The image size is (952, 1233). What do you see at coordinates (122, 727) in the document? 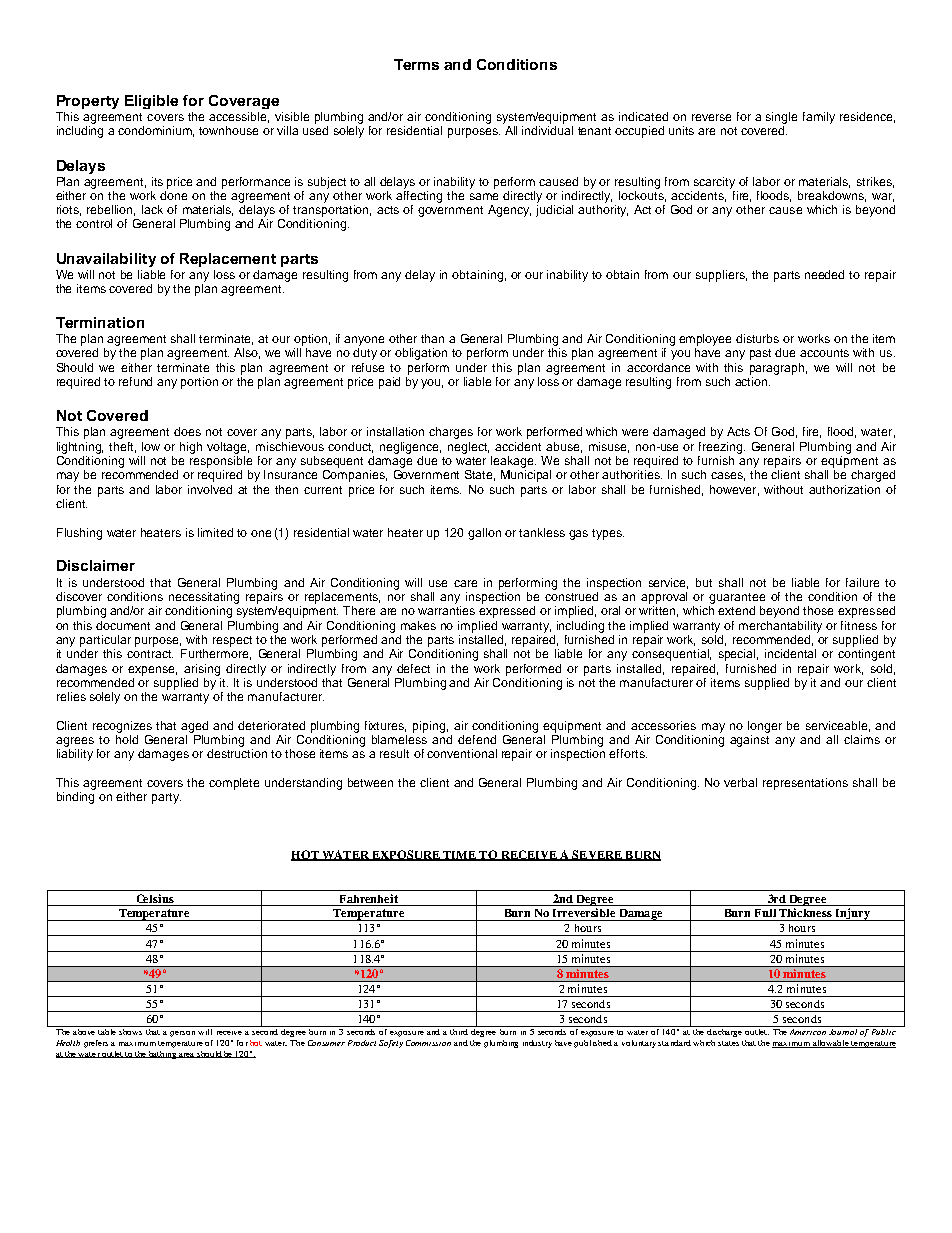
I see `recognizes` at bounding box center [122, 727].
